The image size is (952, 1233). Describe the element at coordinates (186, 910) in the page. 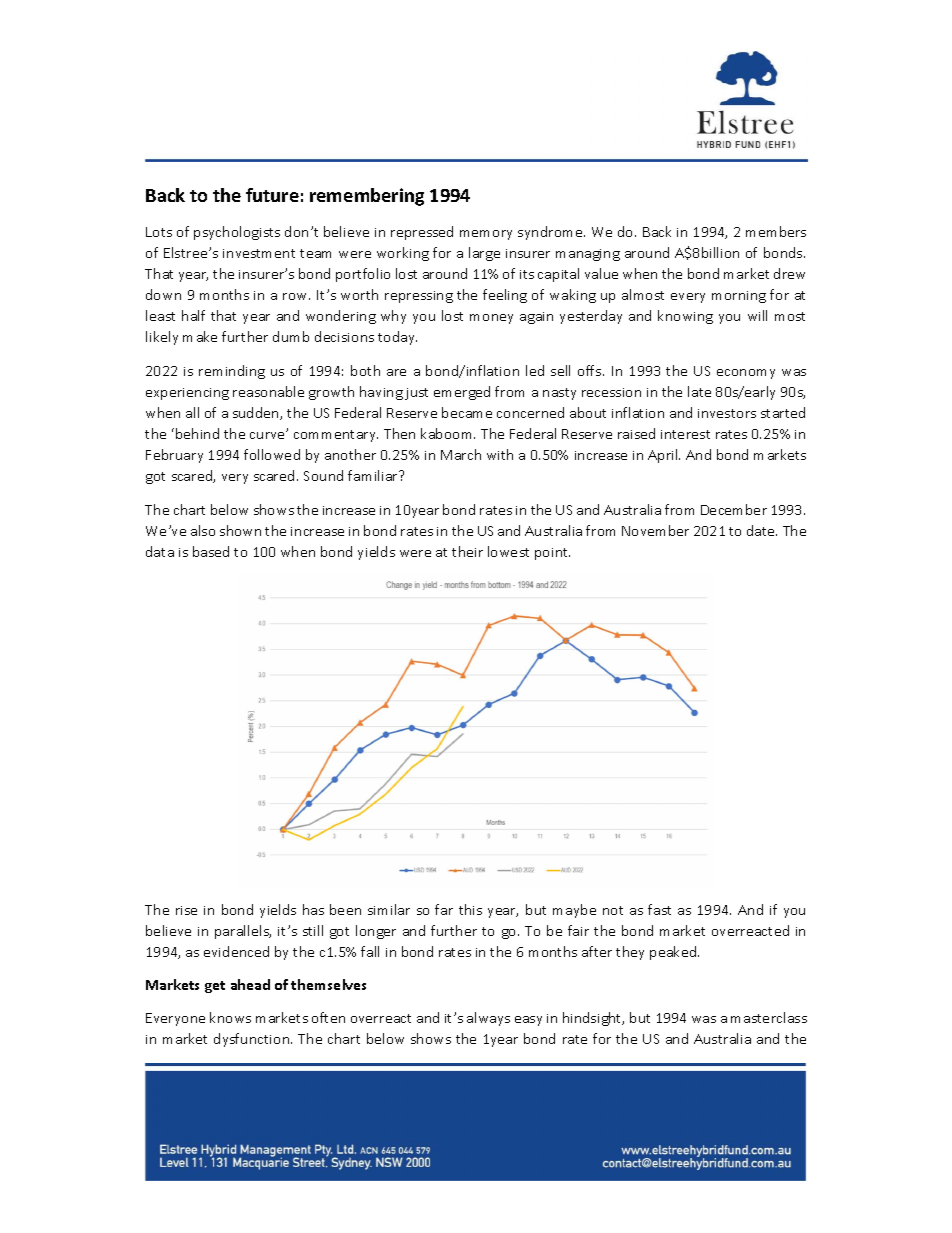

I see `rise` at that location.
